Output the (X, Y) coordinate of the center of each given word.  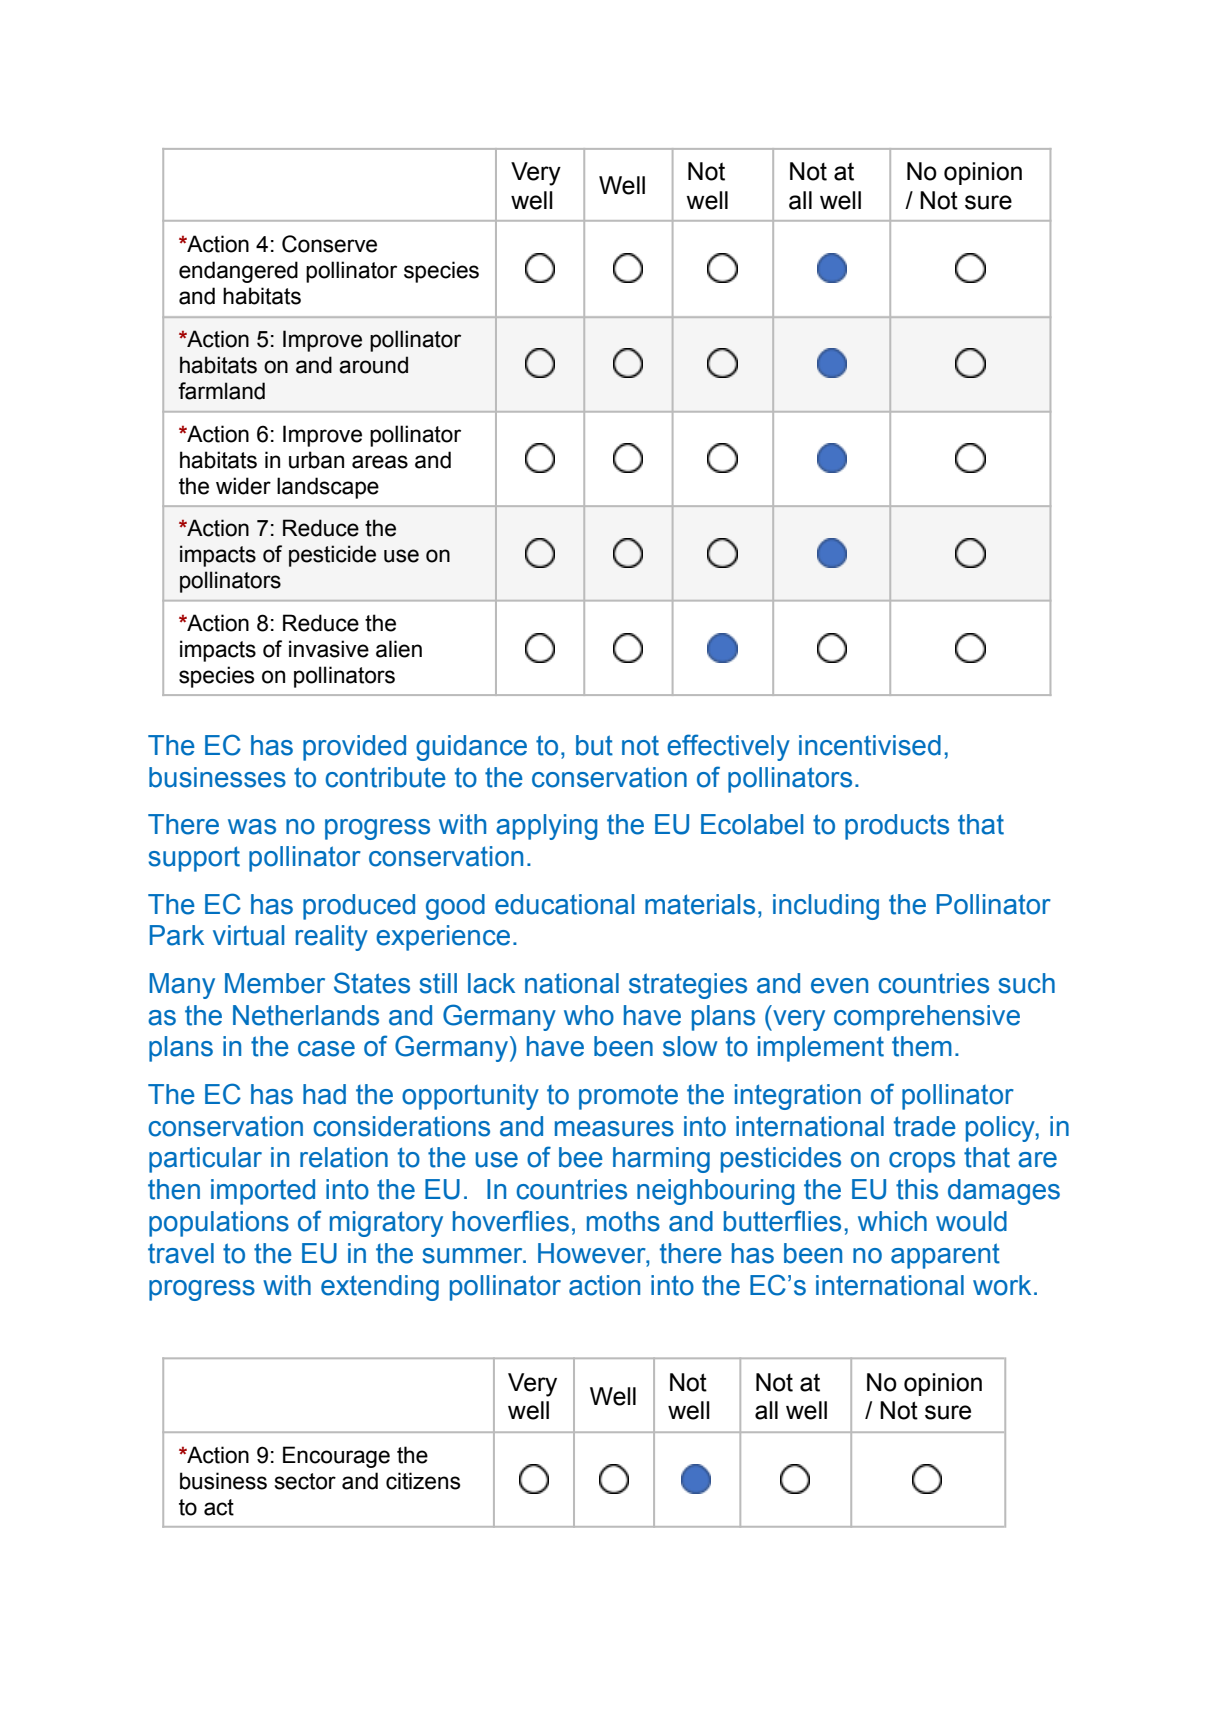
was (252, 827)
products (897, 827)
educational (564, 904)
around (373, 365)
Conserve (329, 244)
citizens (423, 1481)
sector (305, 1481)
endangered (238, 272)
